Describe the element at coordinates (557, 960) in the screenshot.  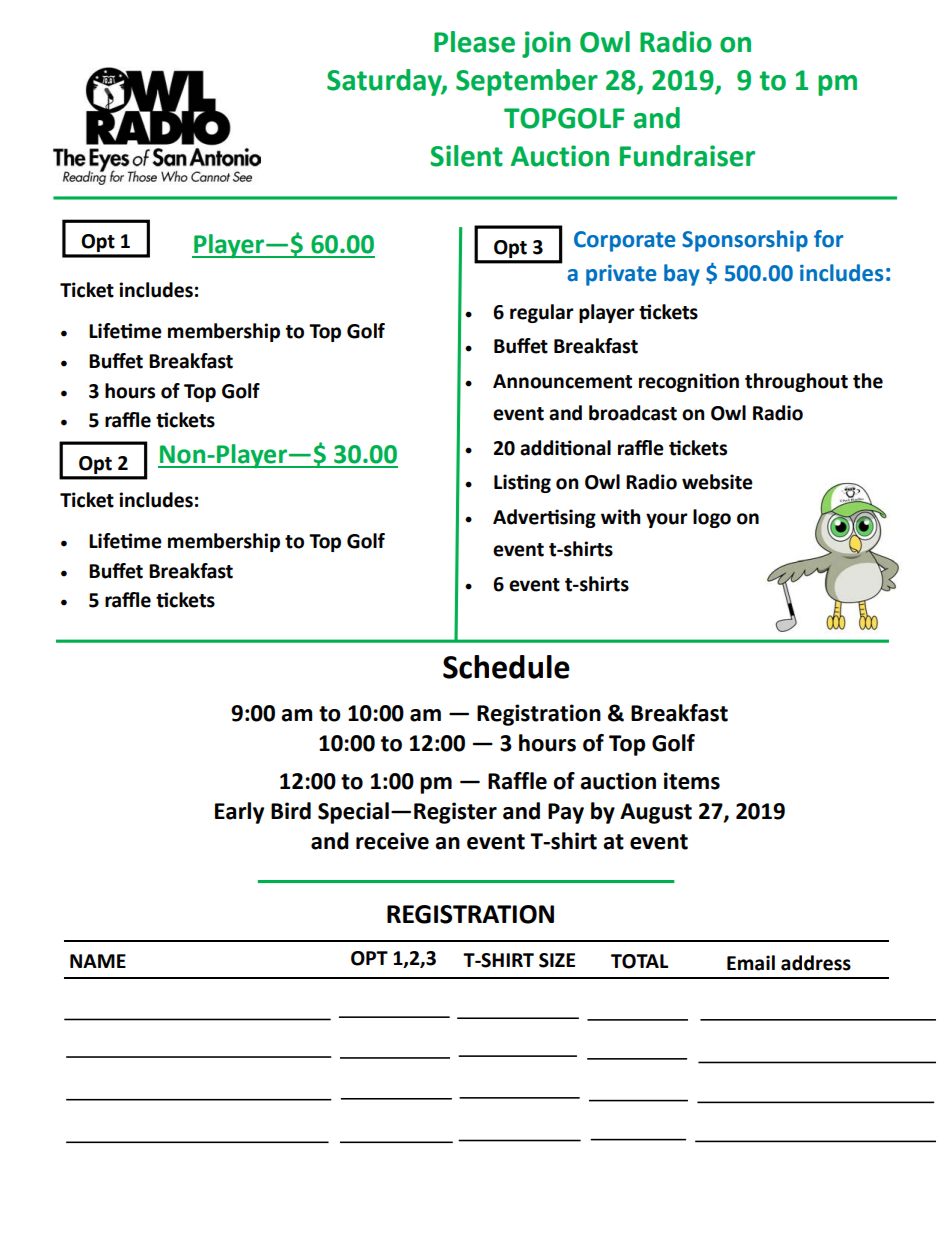
I see `SIZE` at that location.
